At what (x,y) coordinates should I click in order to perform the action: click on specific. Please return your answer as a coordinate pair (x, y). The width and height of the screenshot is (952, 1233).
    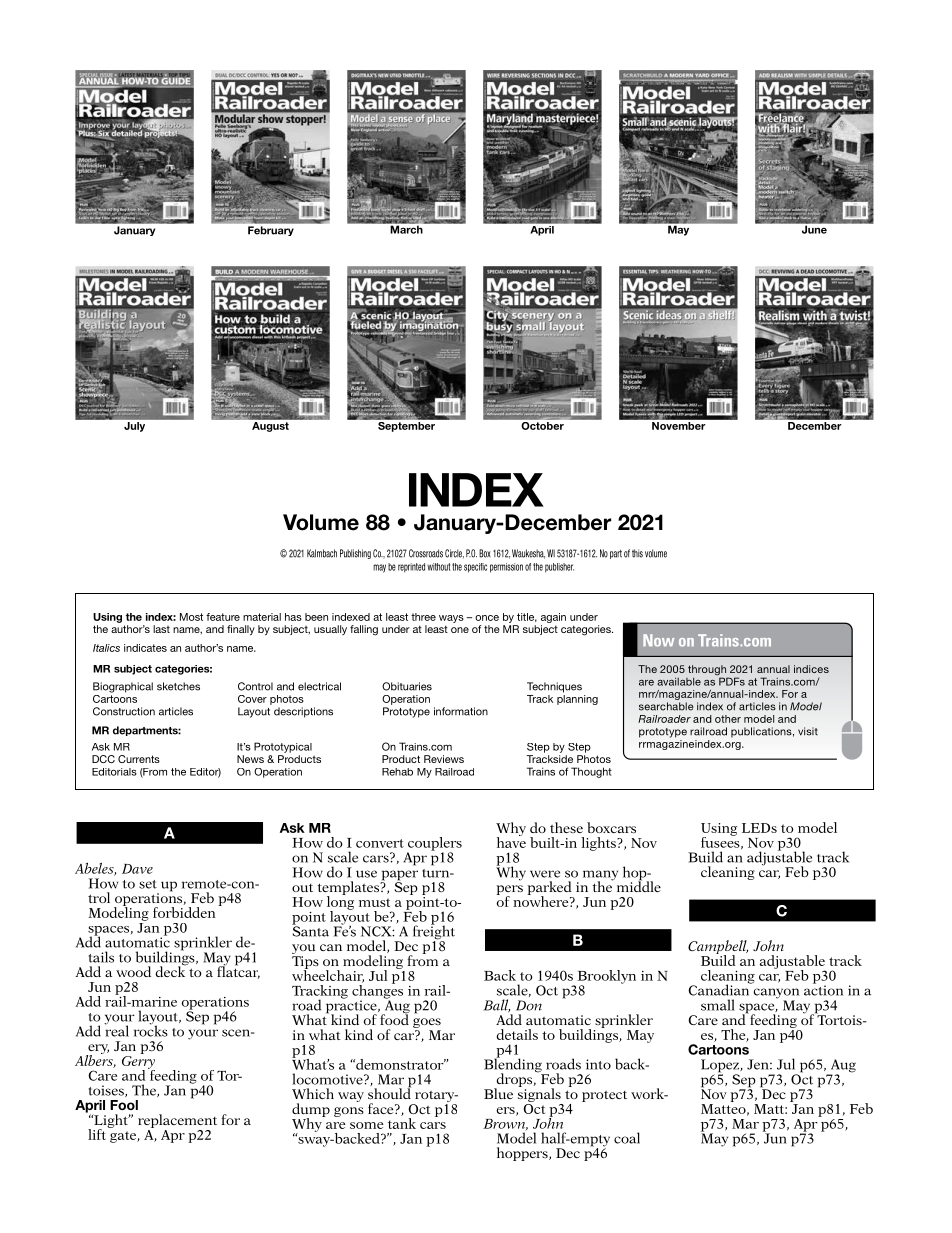
    Looking at the image, I should click on (475, 568).
